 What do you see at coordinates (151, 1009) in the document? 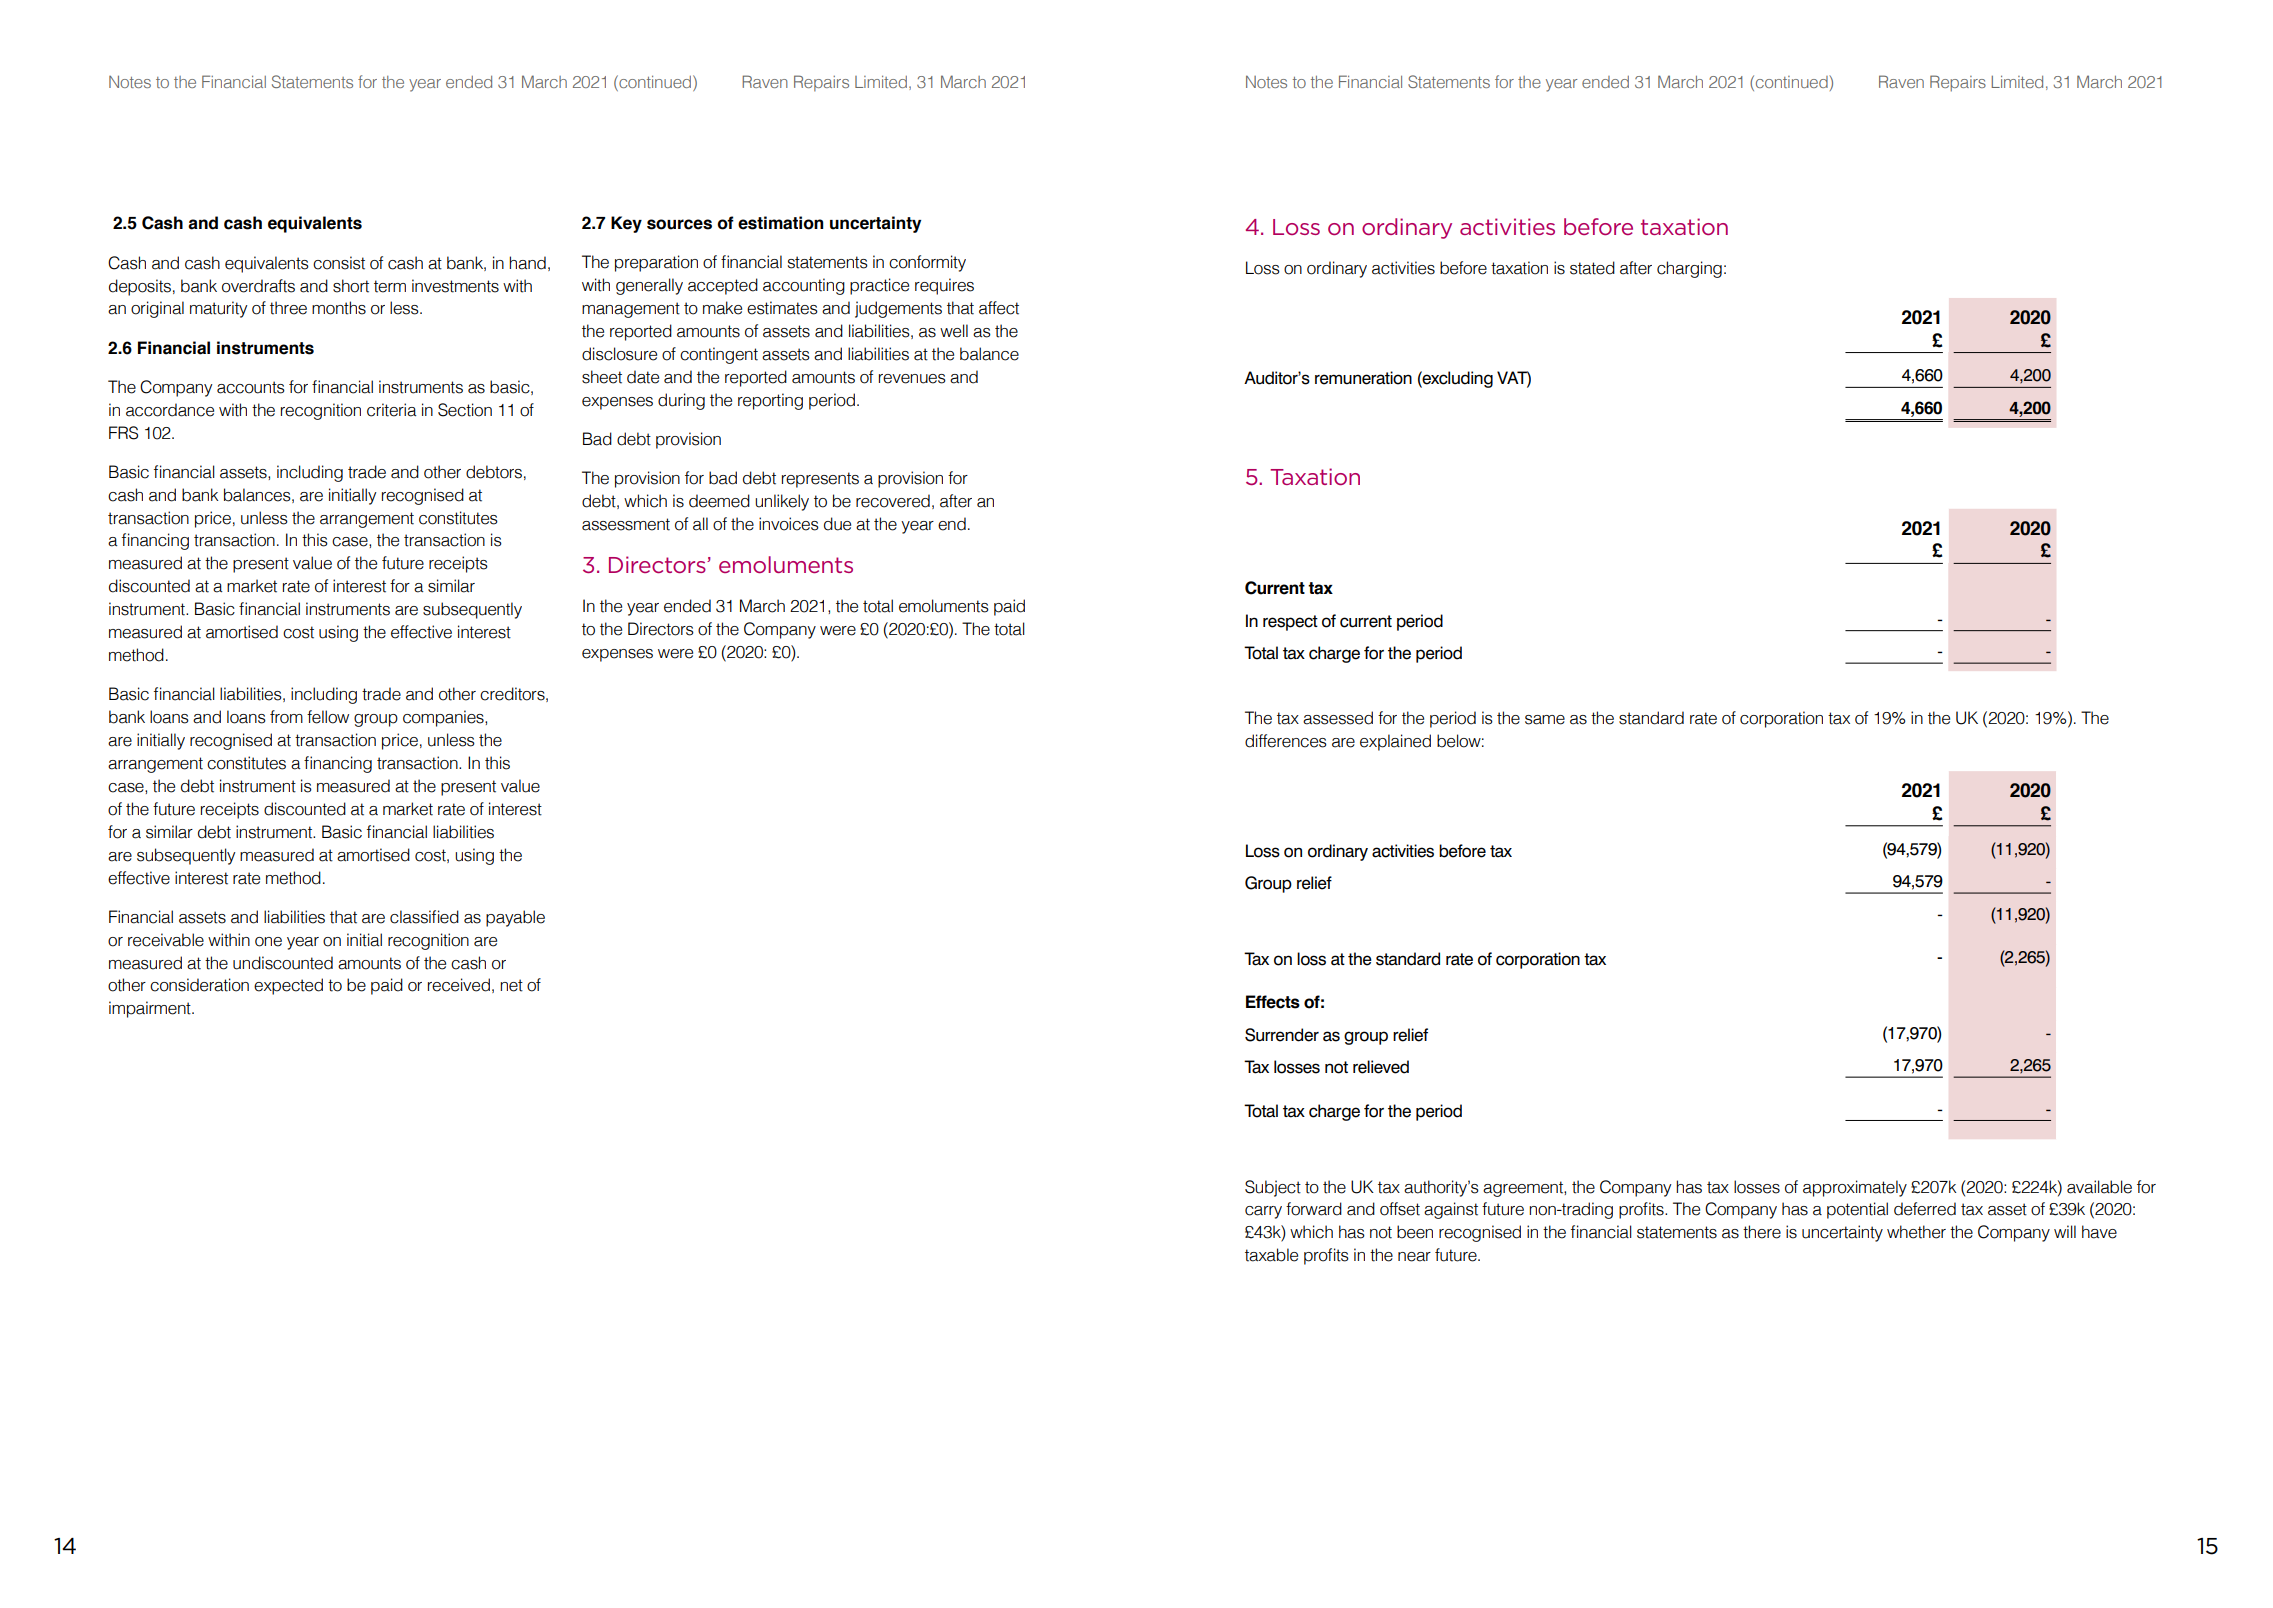
I see `impairment` at bounding box center [151, 1009].
